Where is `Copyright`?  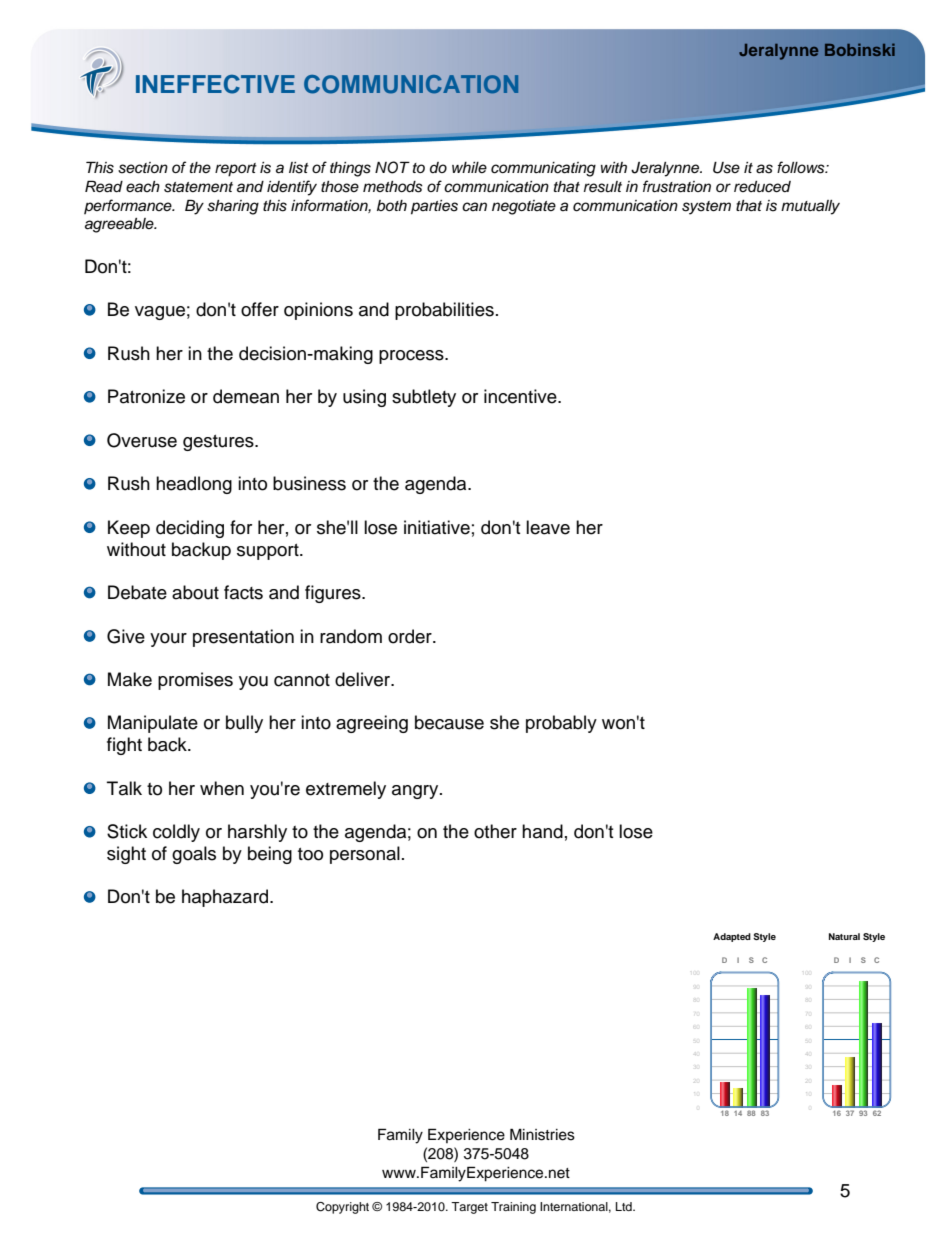 Copyright is located at coordinates (342, 1208).
